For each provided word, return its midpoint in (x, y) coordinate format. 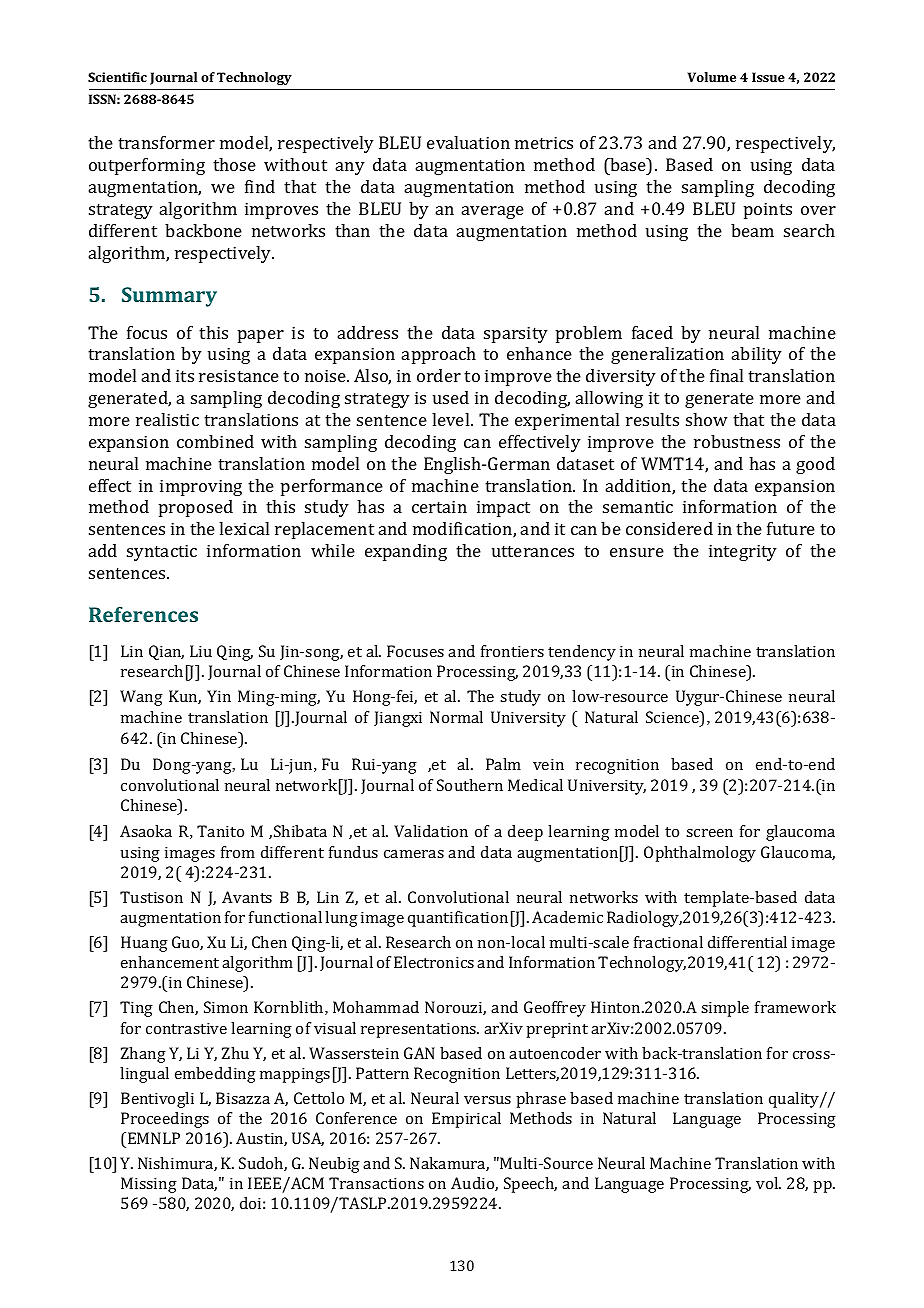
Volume (712, 77)
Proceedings (165, 1120)
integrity (743, 552)
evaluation (468, 142)
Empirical (466, 1120)
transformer (166, 142)
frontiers (512, 651)
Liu (201, 651)
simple (725, 1009)
